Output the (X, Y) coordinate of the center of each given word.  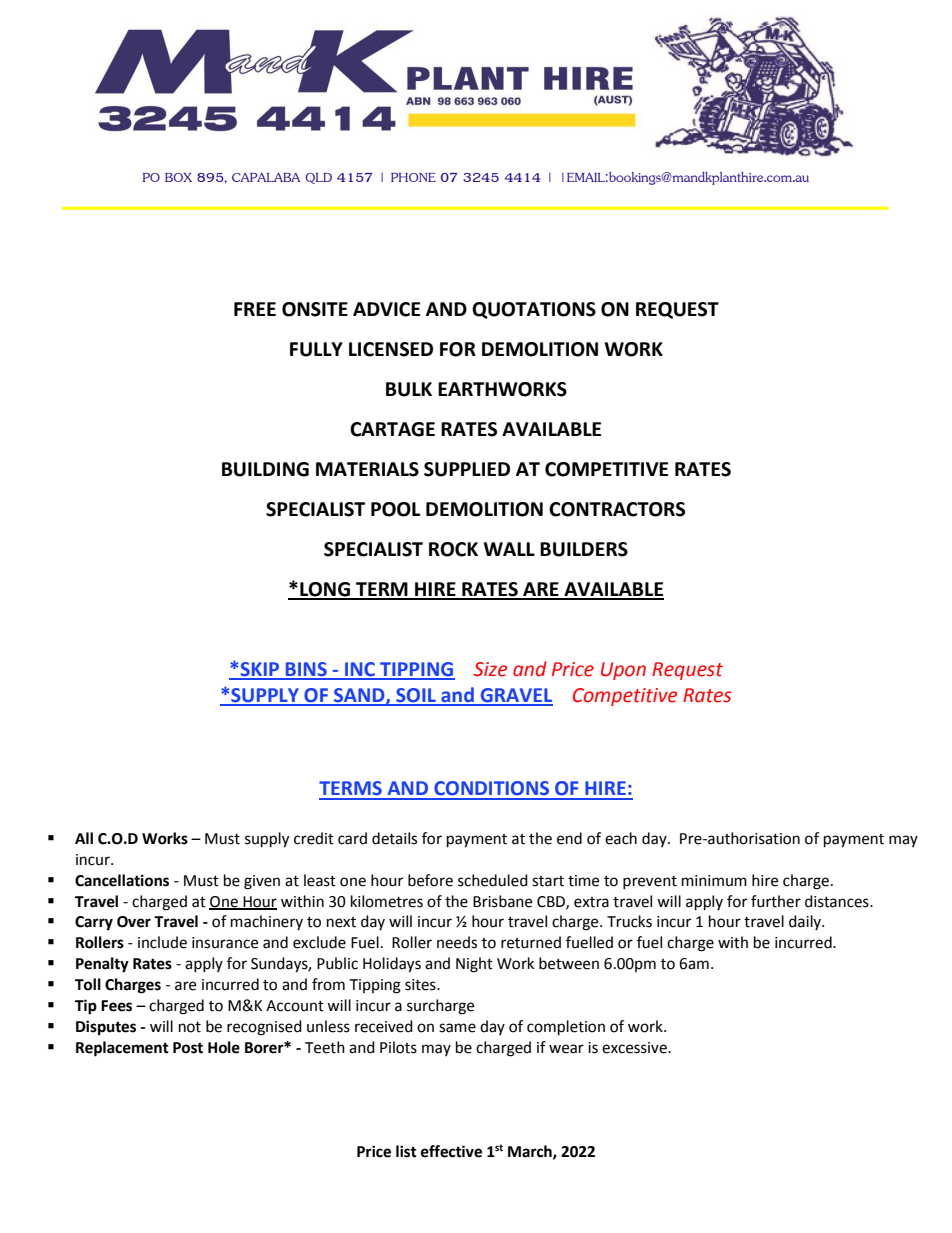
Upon (623, 671)
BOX (178, 177)
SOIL (416, 696)
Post (188, 1048)
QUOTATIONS (534, 310)
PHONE (413, 177)
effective (451, 1151)
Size (490, 669)
